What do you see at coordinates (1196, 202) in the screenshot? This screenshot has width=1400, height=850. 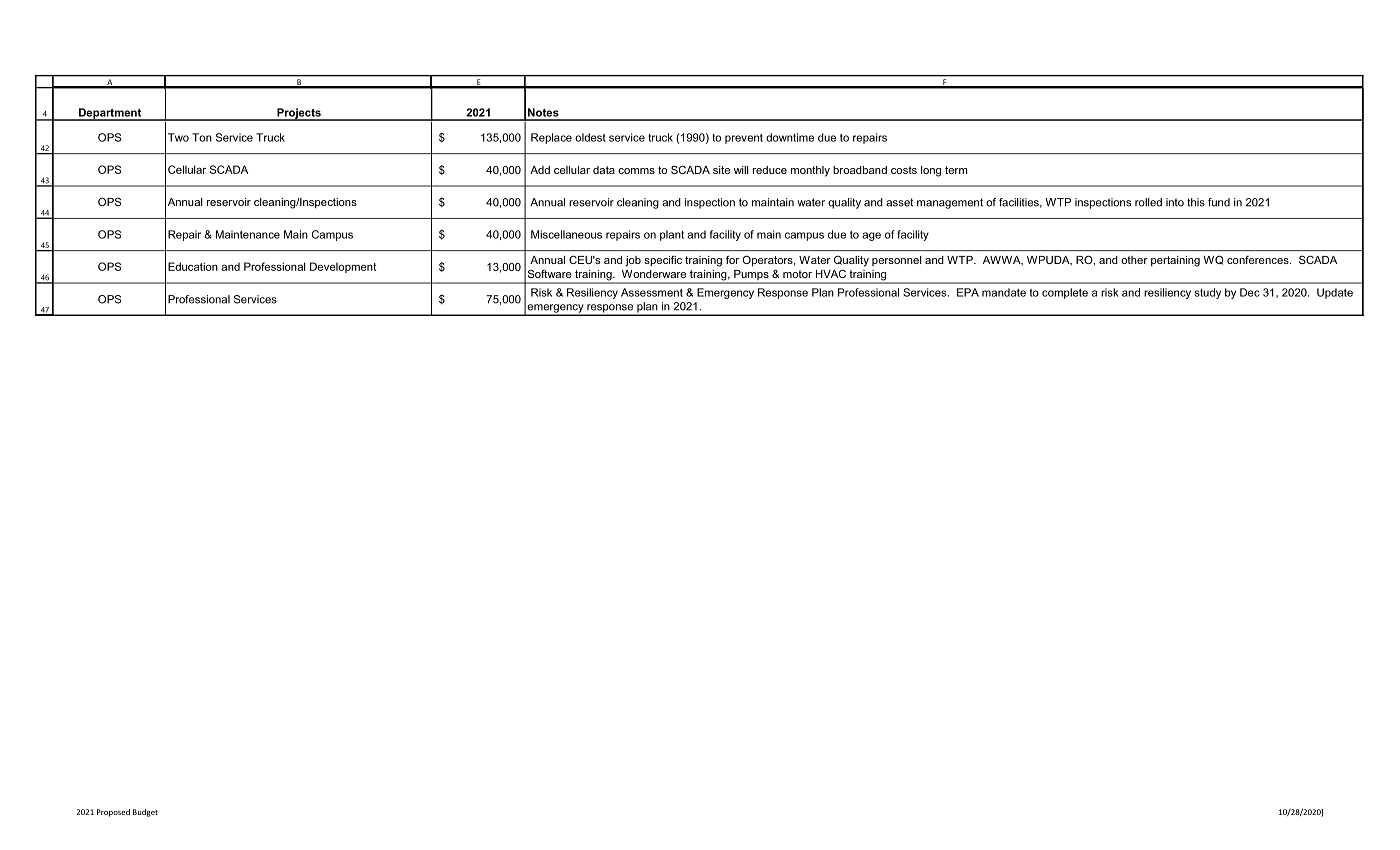 I see `this` at bounding box center [1196, 202].
